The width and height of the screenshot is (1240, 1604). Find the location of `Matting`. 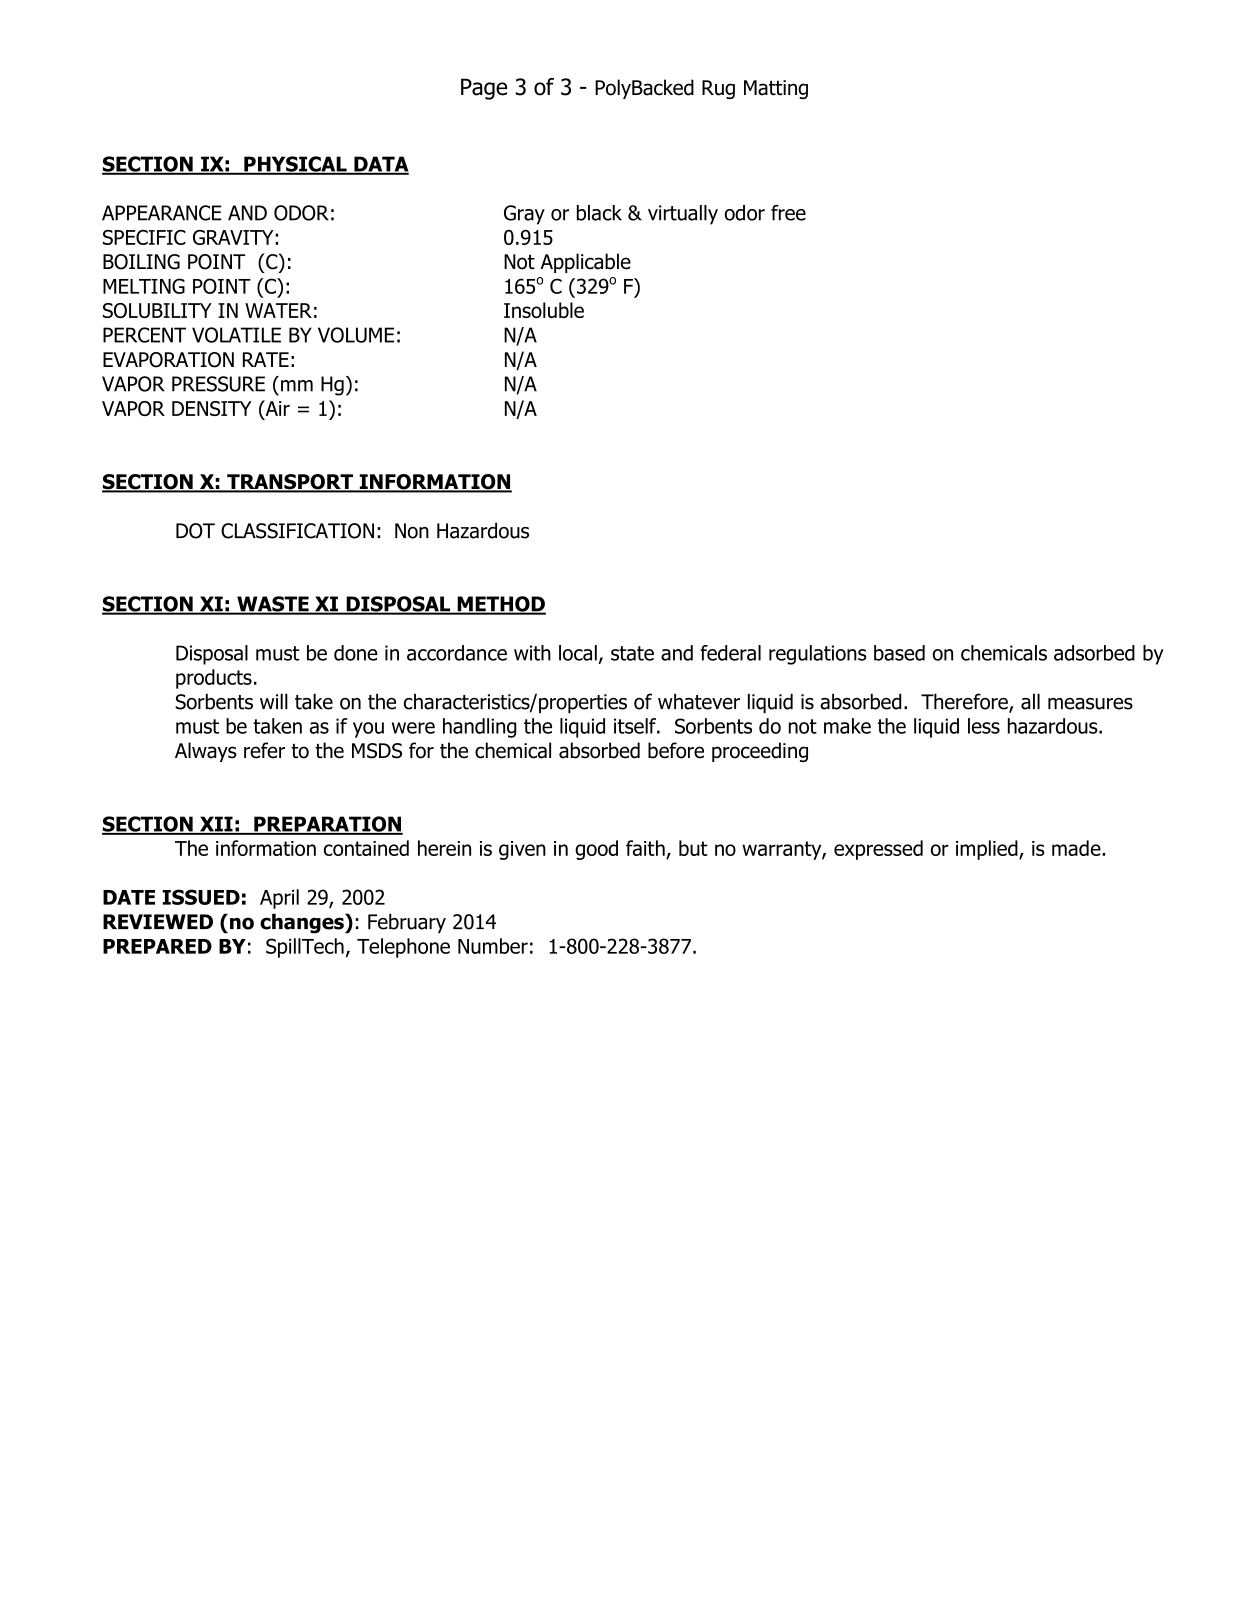

Matting is located at coordinates (776, 89).
